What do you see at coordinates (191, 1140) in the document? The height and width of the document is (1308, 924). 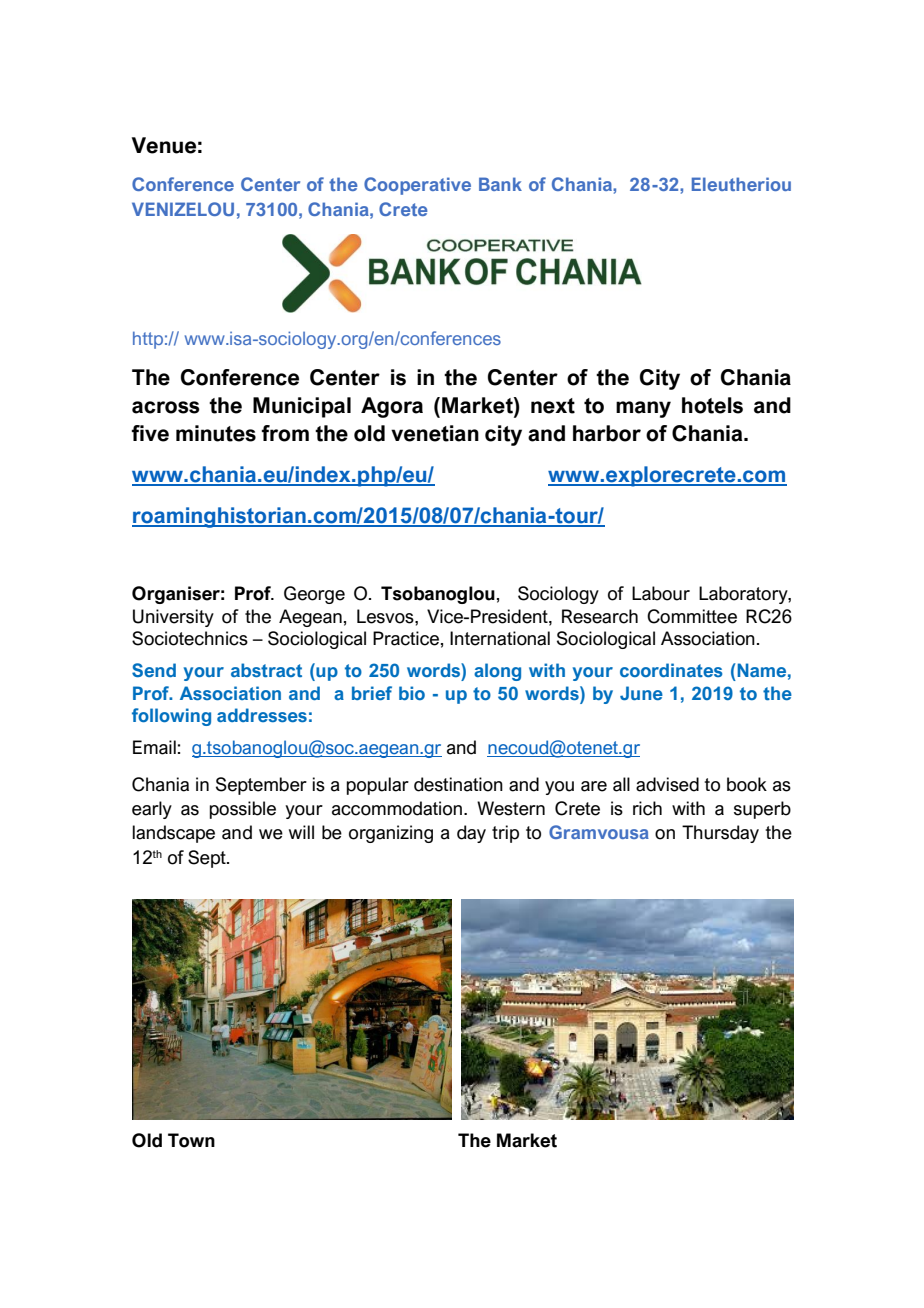 I see `Town` at bounding box center [191, 1140].
